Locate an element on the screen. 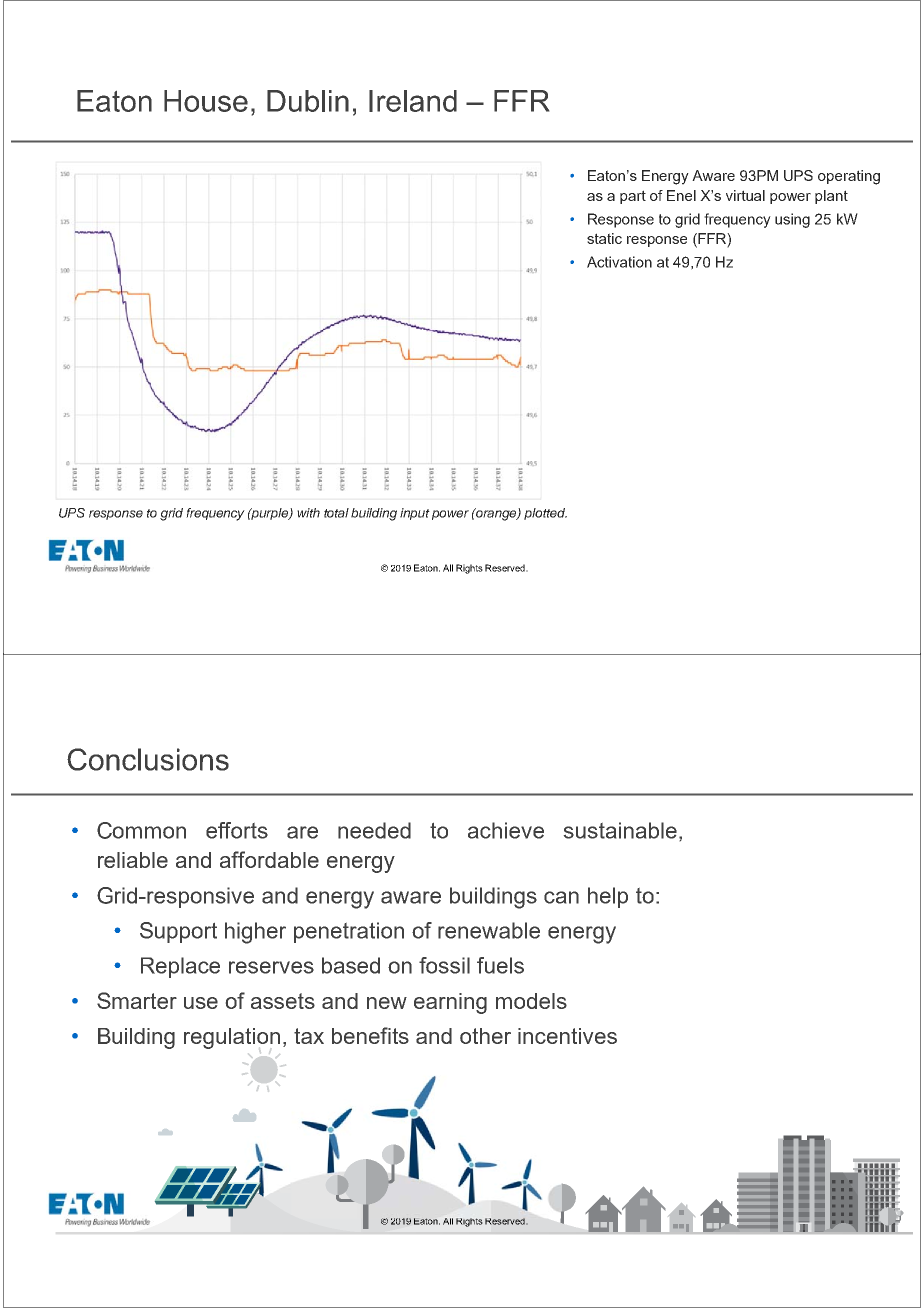 This screenshot has height=1308, width=924. plotted is located at coordinates (545, 514).
